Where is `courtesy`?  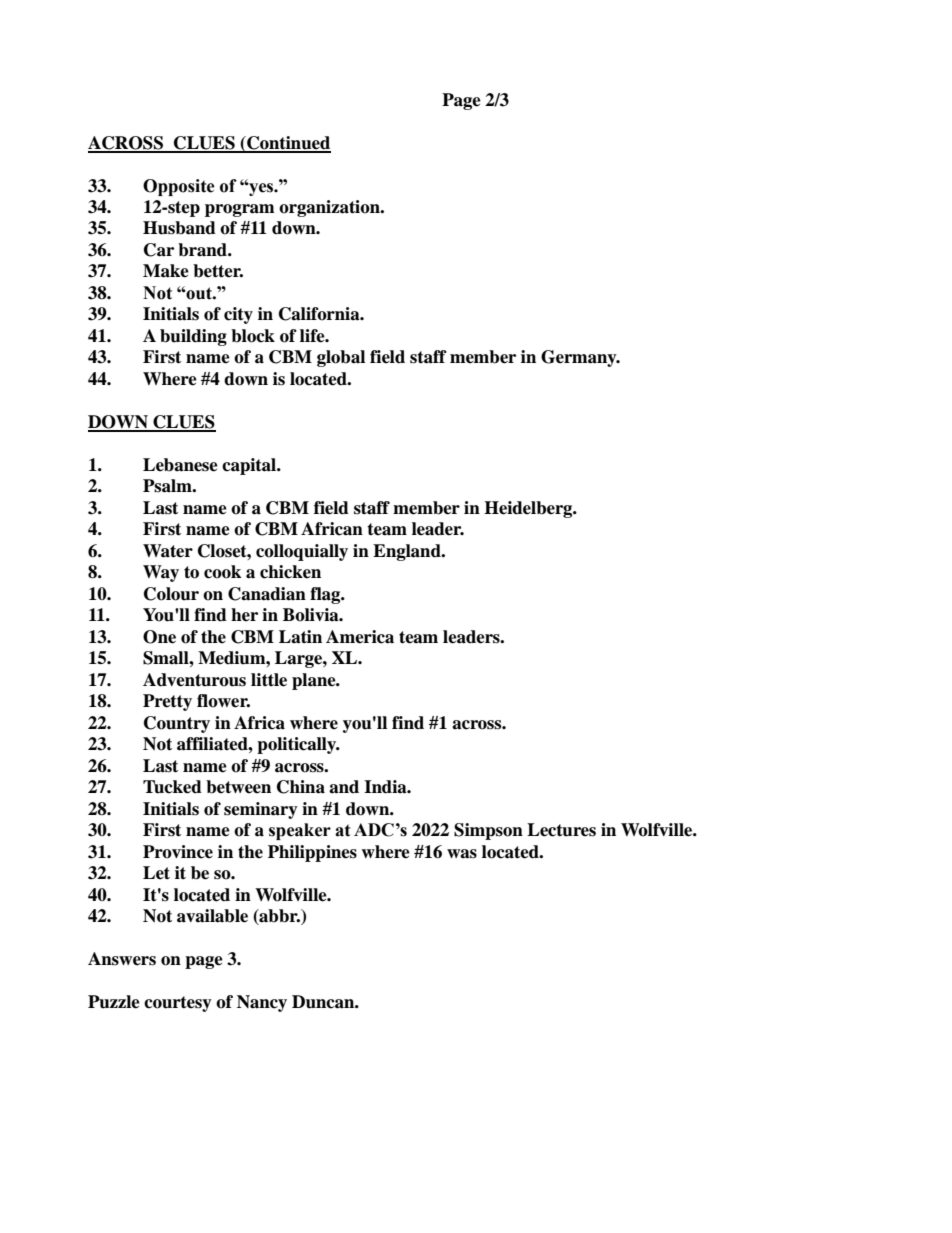
courtesy is located at coordinates (178, 1004).
